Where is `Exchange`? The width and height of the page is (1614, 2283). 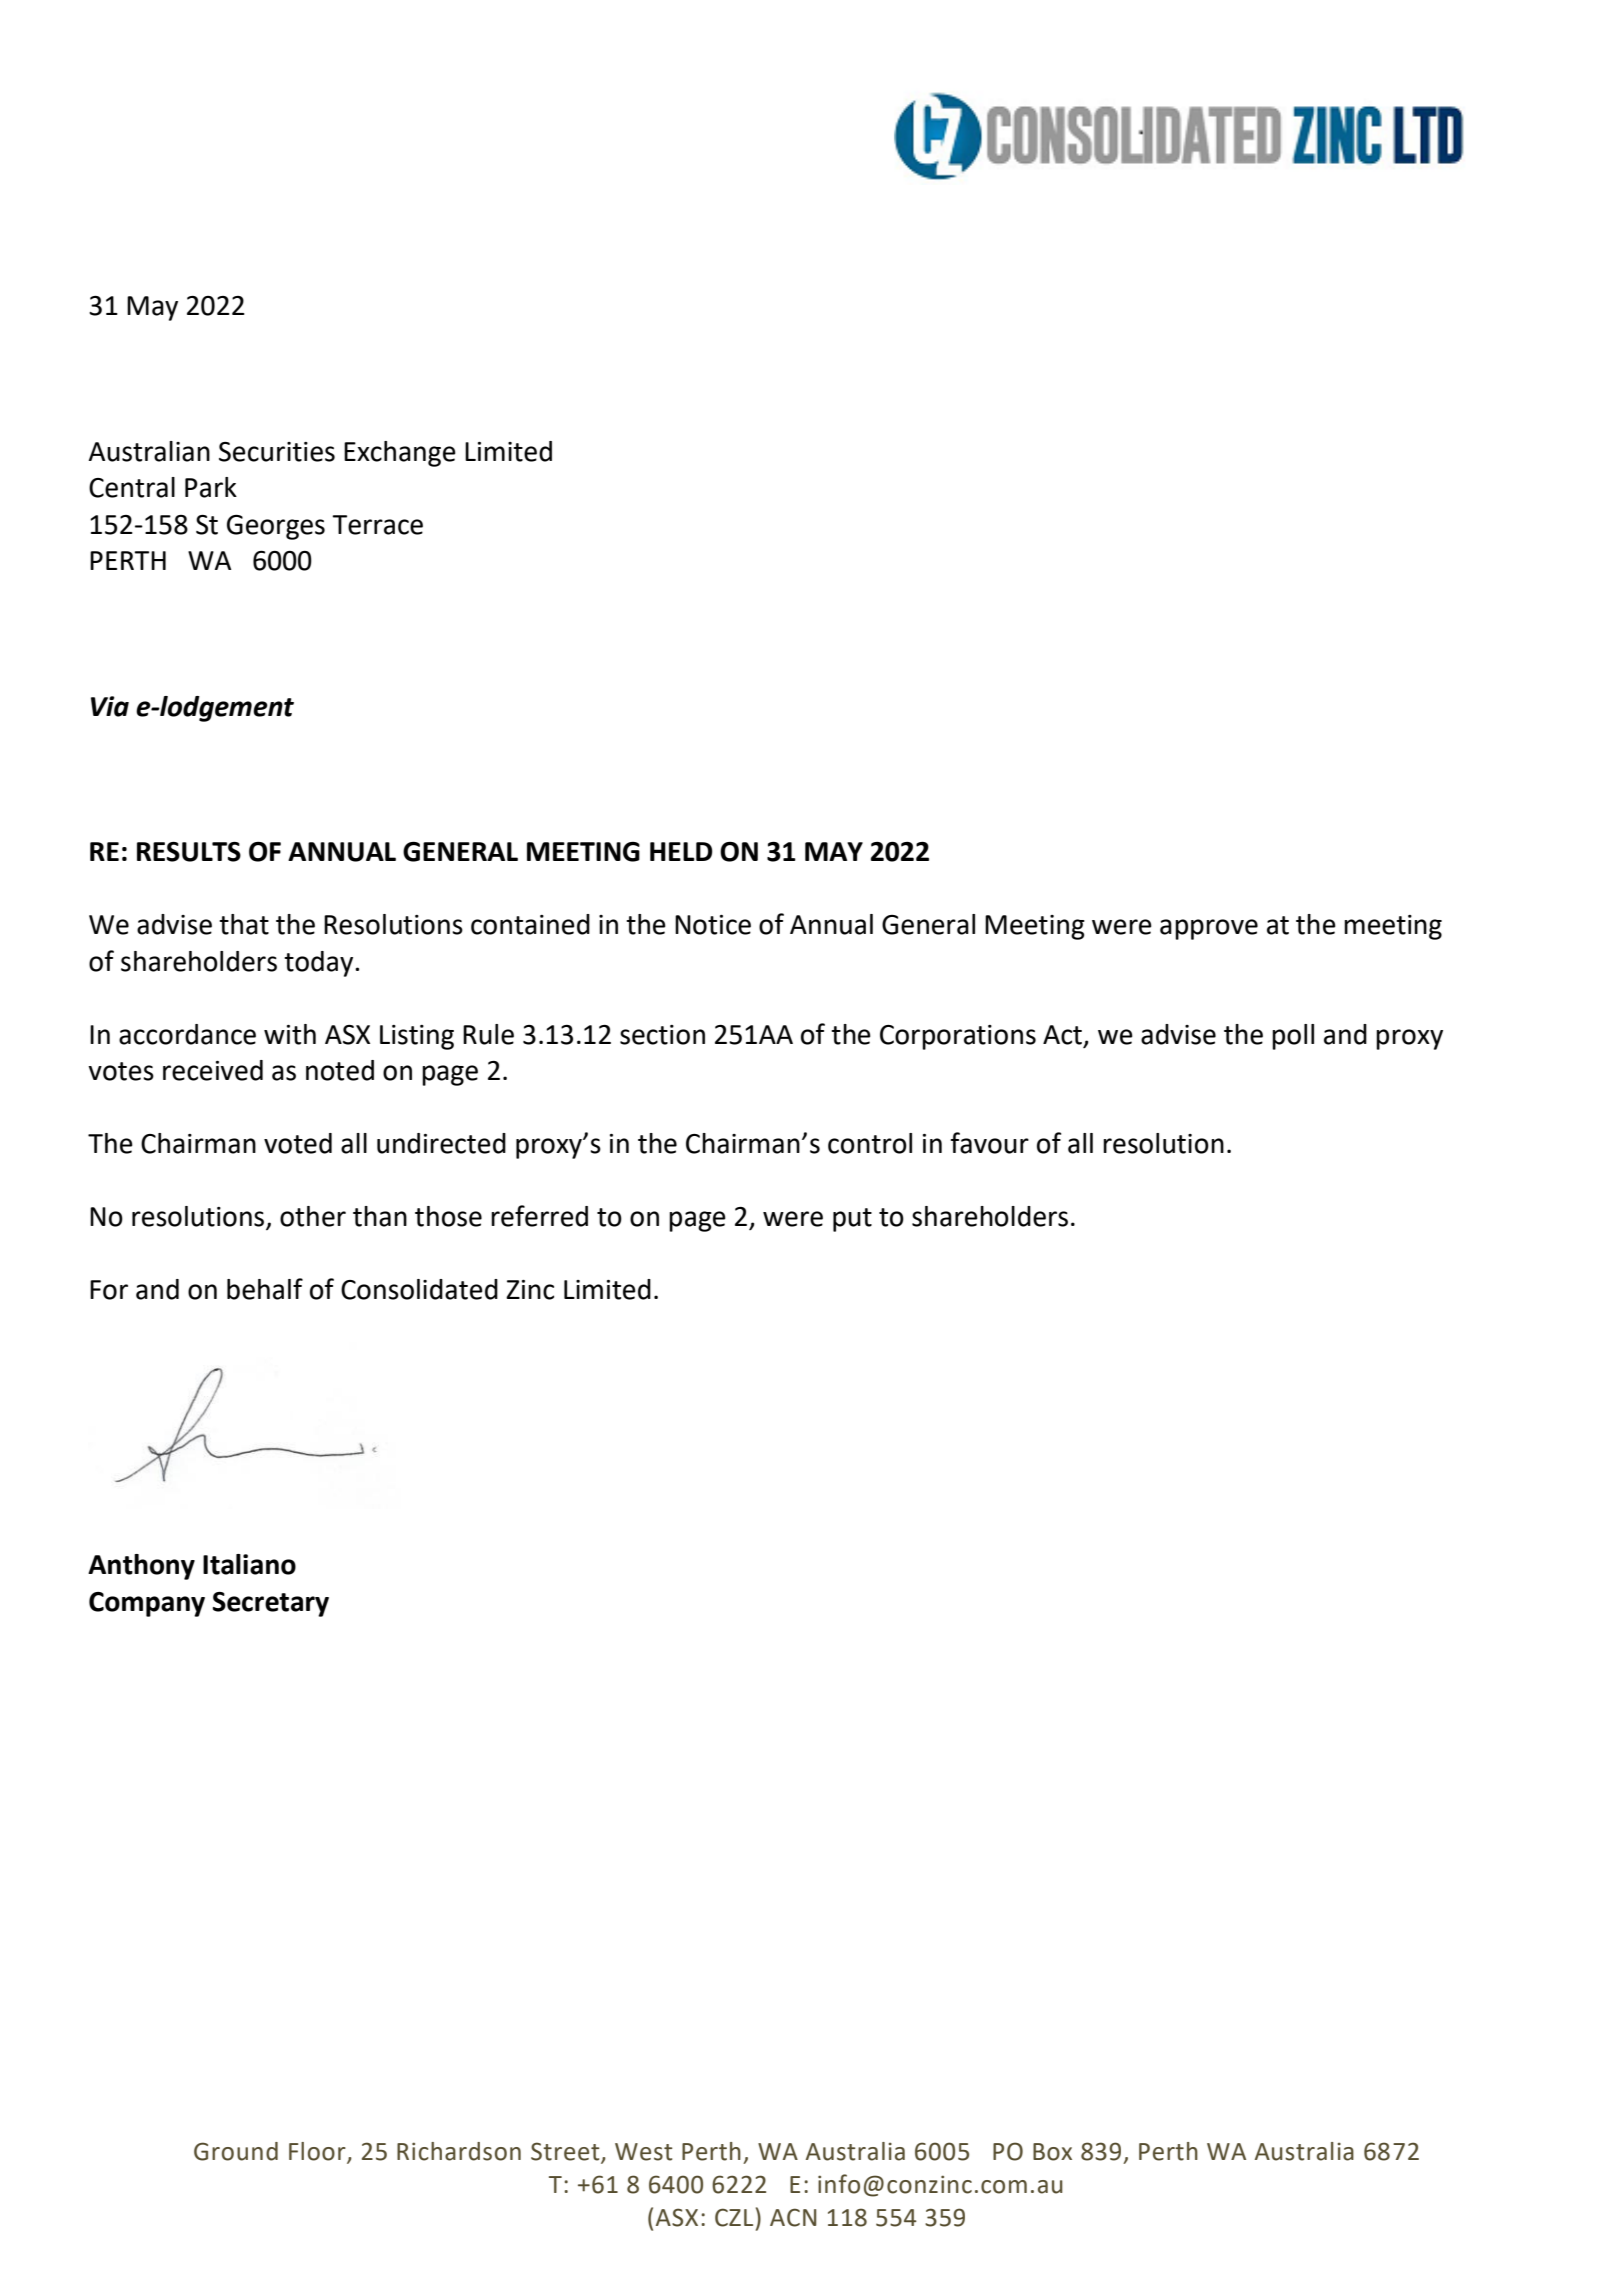 Exchange is located at coordinates (400, 454).
